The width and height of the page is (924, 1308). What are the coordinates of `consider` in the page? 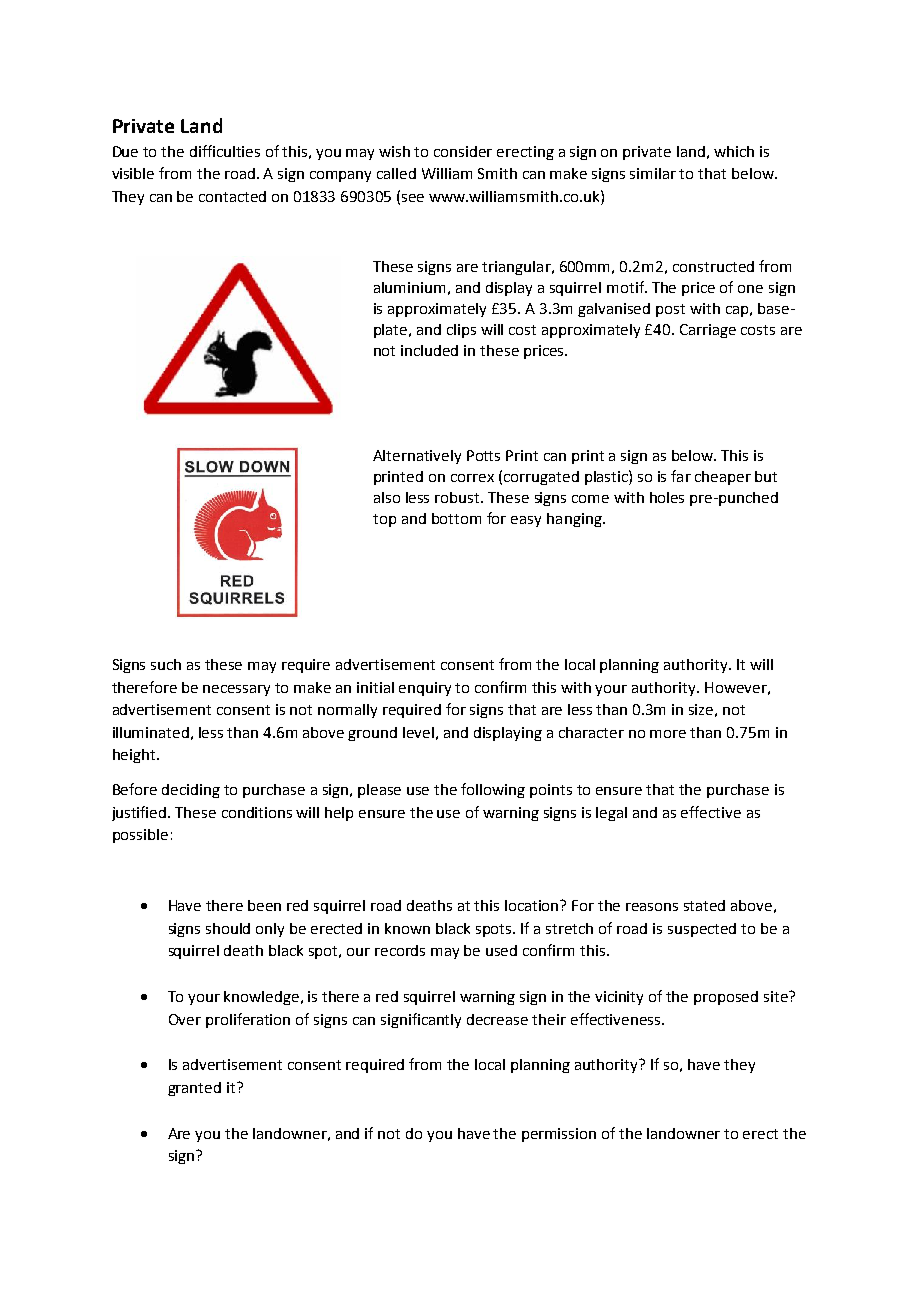 It's located at (463, 151).
